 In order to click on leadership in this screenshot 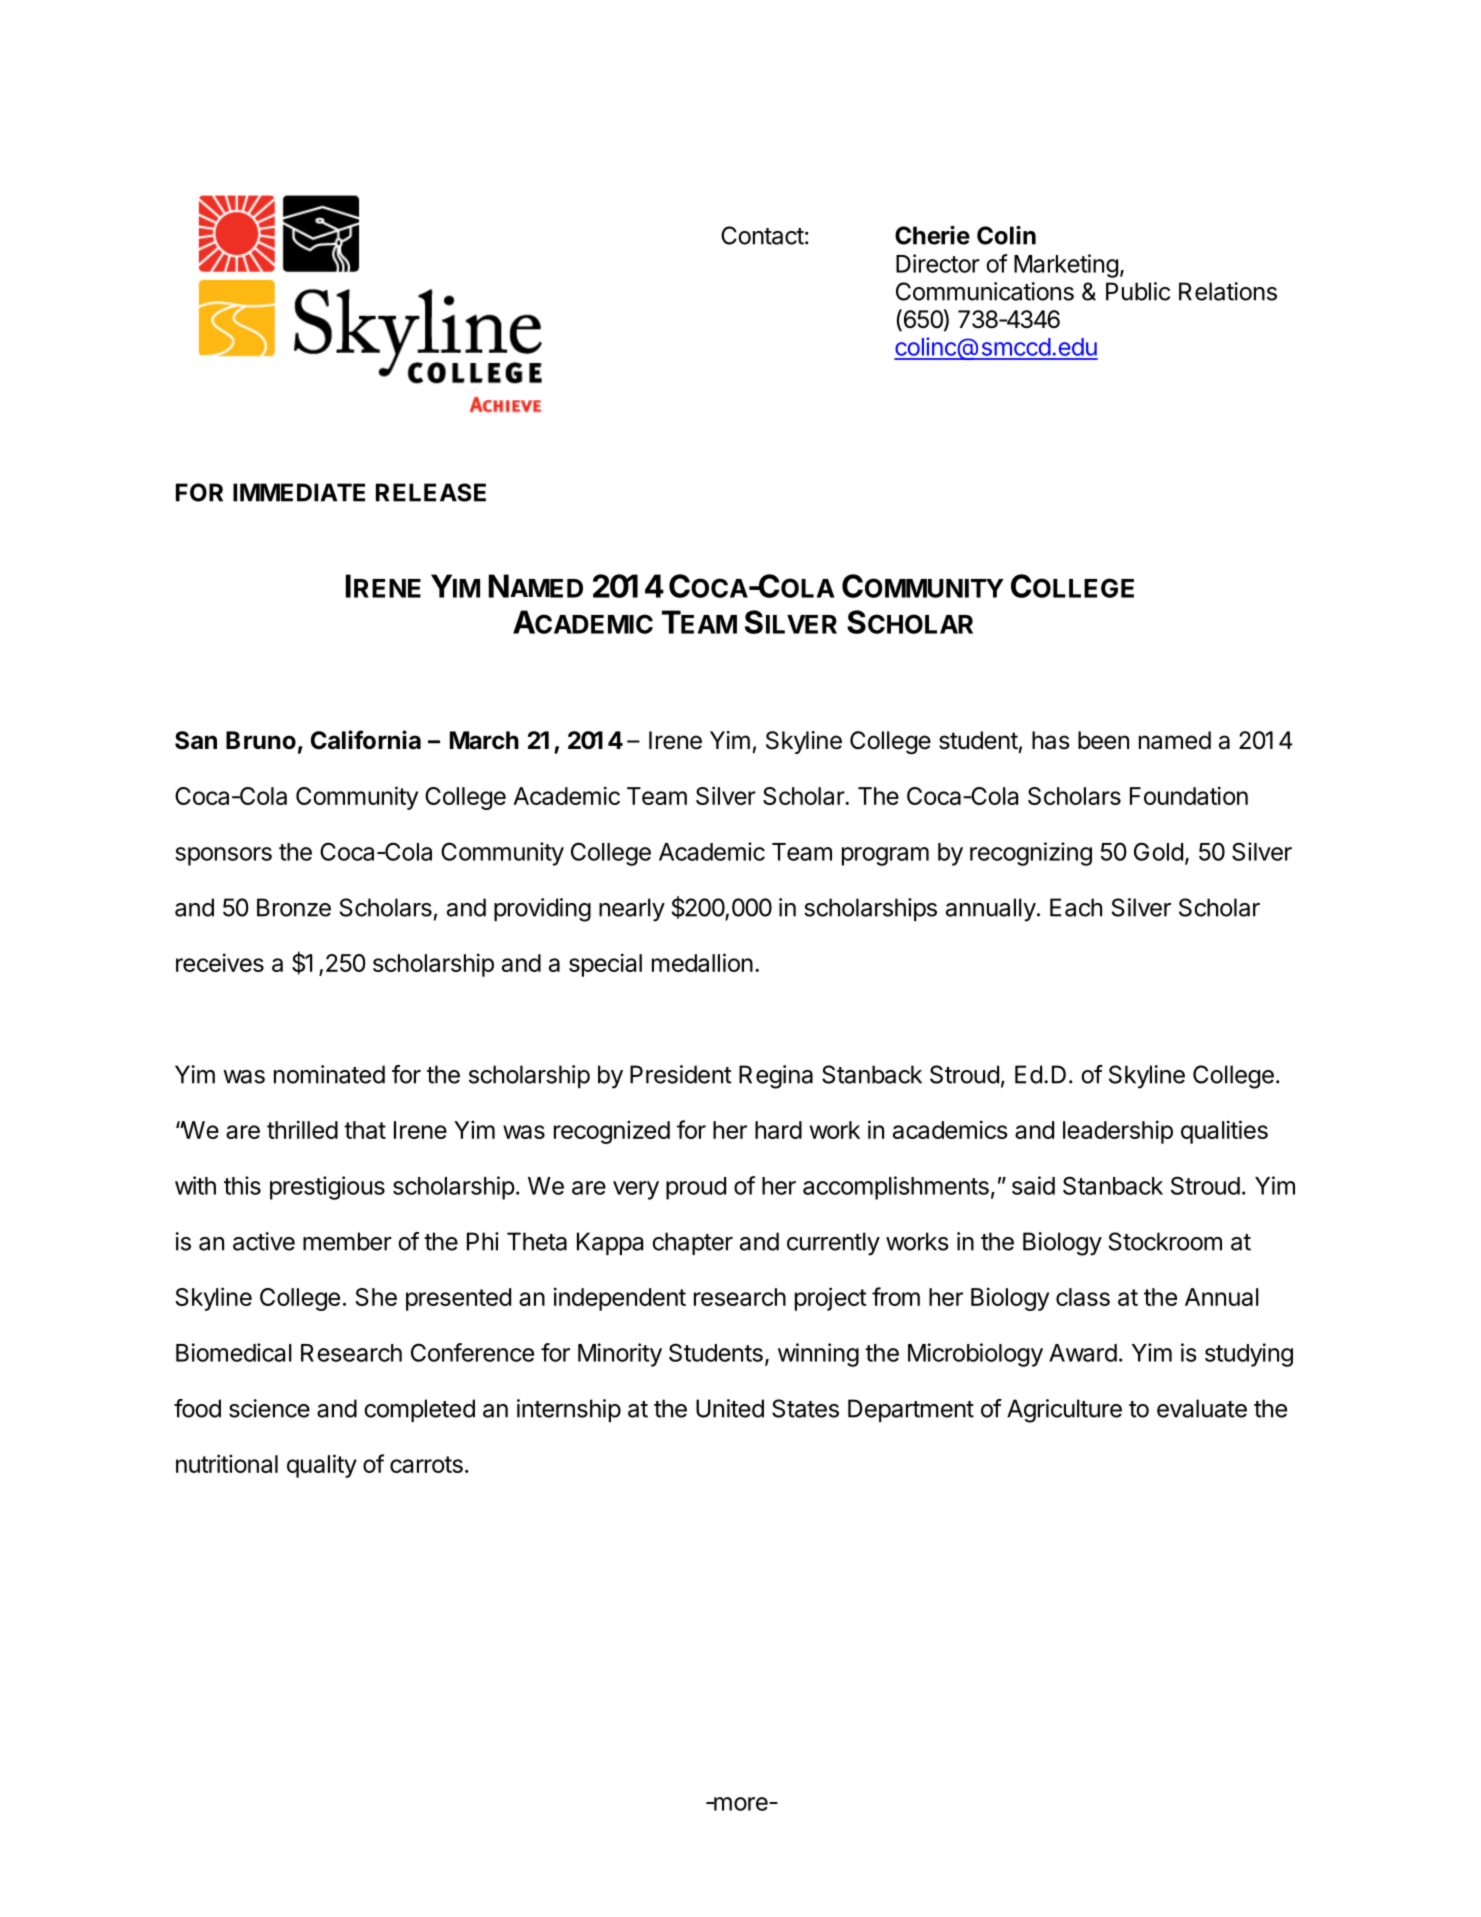, I will do `click(1118, 1132)`.
